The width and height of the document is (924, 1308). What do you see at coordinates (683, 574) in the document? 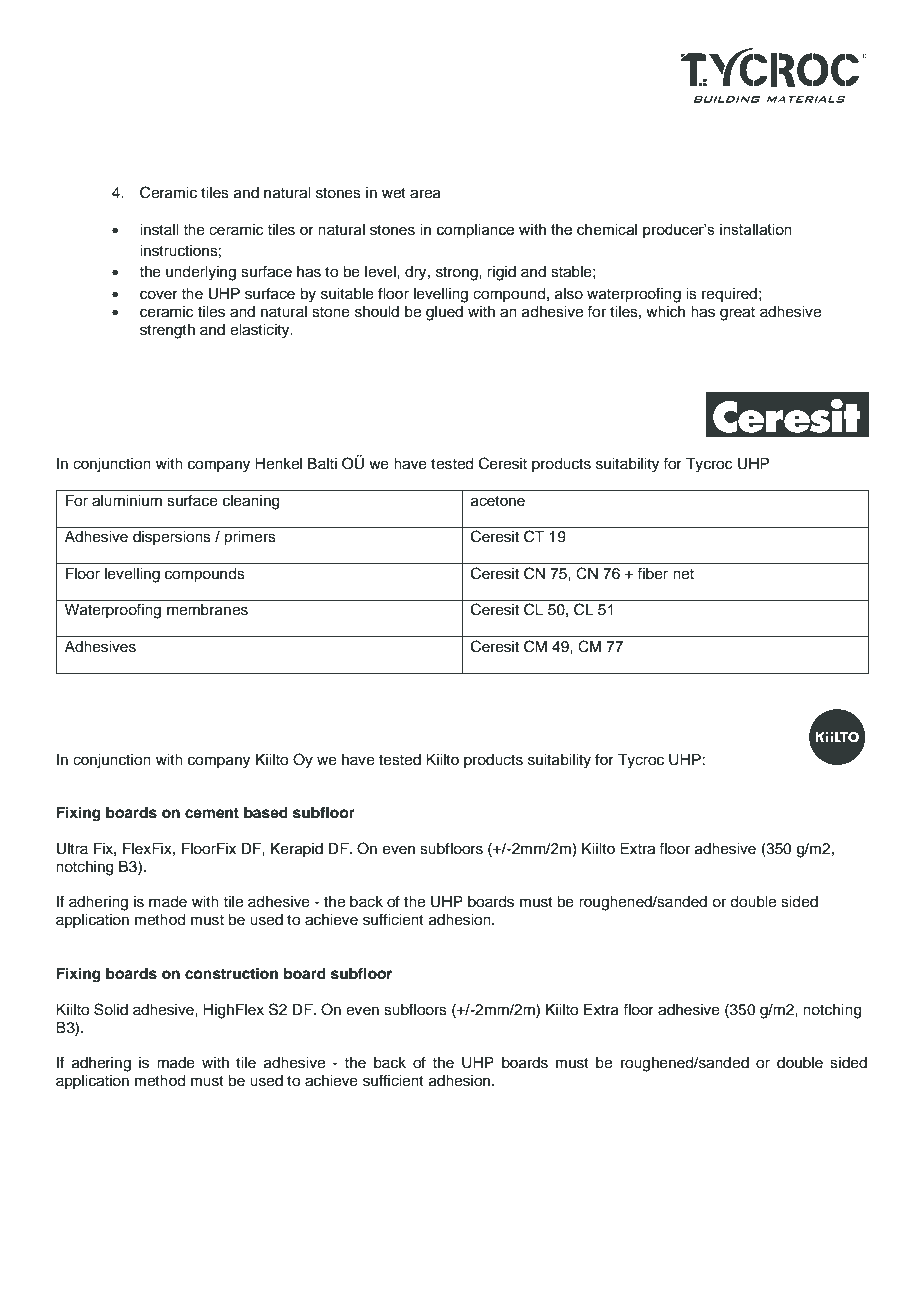
I see `net` at bounding box center [683, 574].
